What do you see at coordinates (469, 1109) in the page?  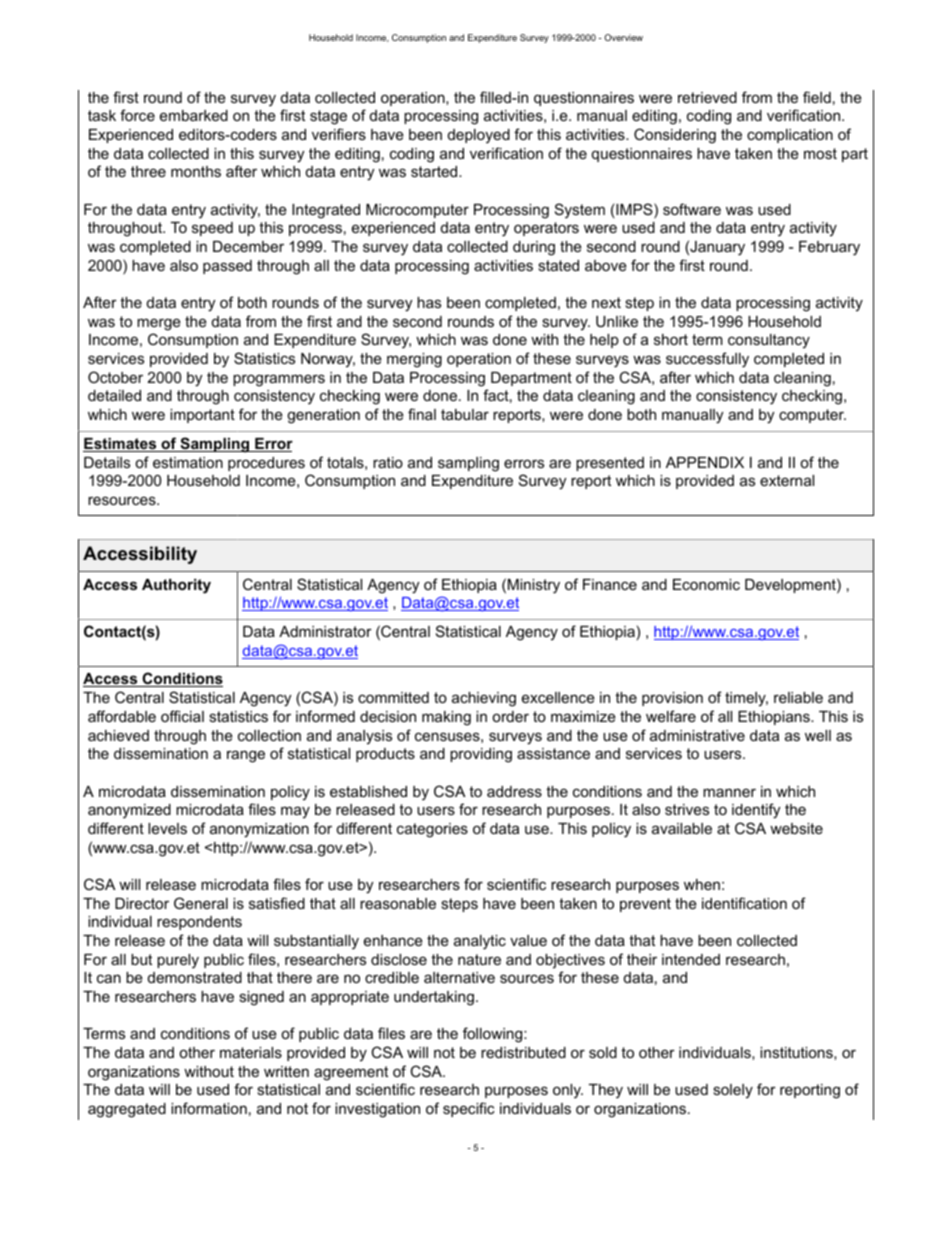 I see `specific` at bounding box center [469, 1109].
